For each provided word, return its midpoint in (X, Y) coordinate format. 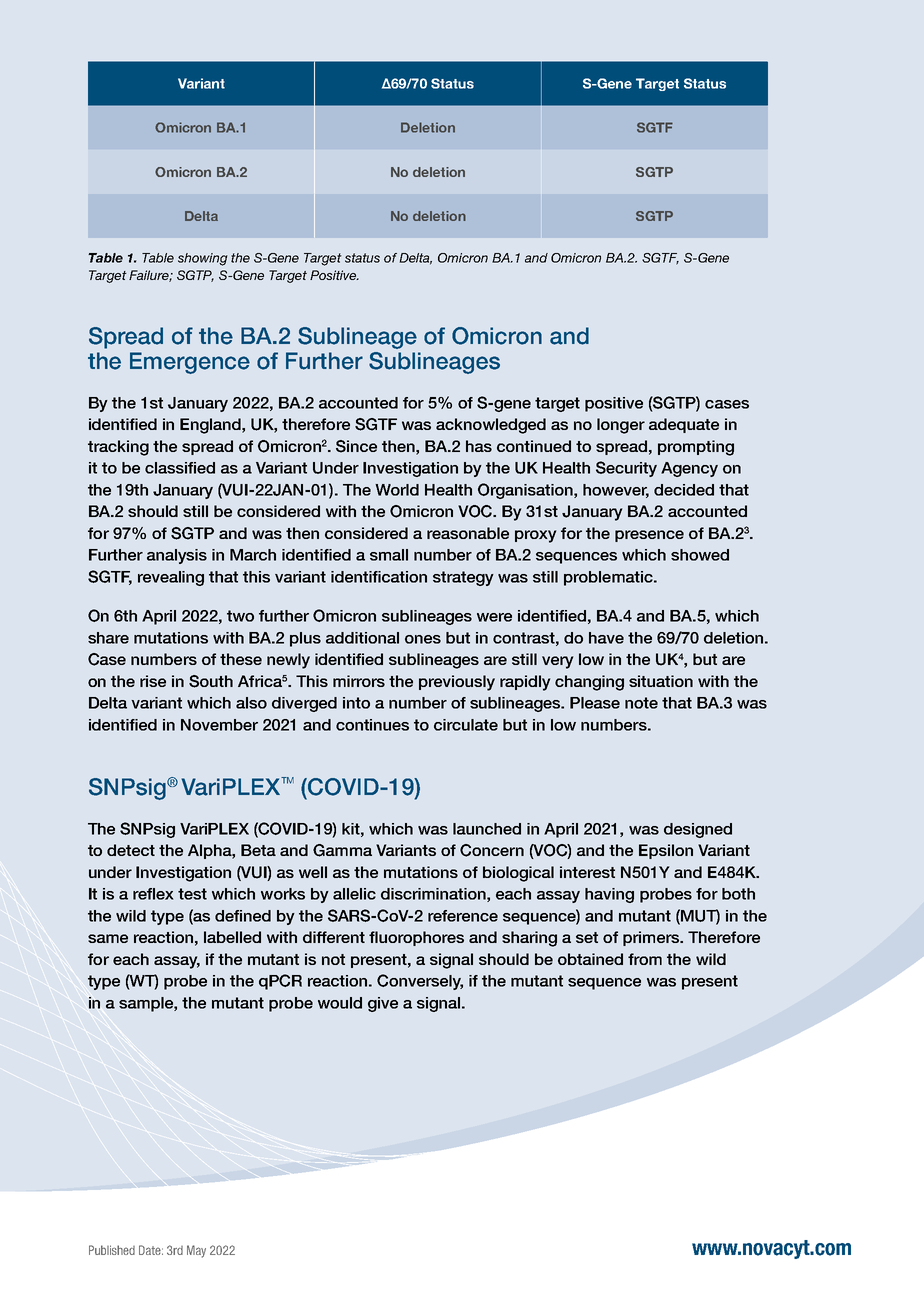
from (645, 959)
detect (131, 850)
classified (180, 468)
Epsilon (666, 851)
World (397, 490)
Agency (689, 469)
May (196, 1251)
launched (487, 829)
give (383, 1004)
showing (203, 259)
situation (661, 681)
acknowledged (491, 426)
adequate (684, 425)
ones (423, 639)
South (211, 681)
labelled (232, 937)
